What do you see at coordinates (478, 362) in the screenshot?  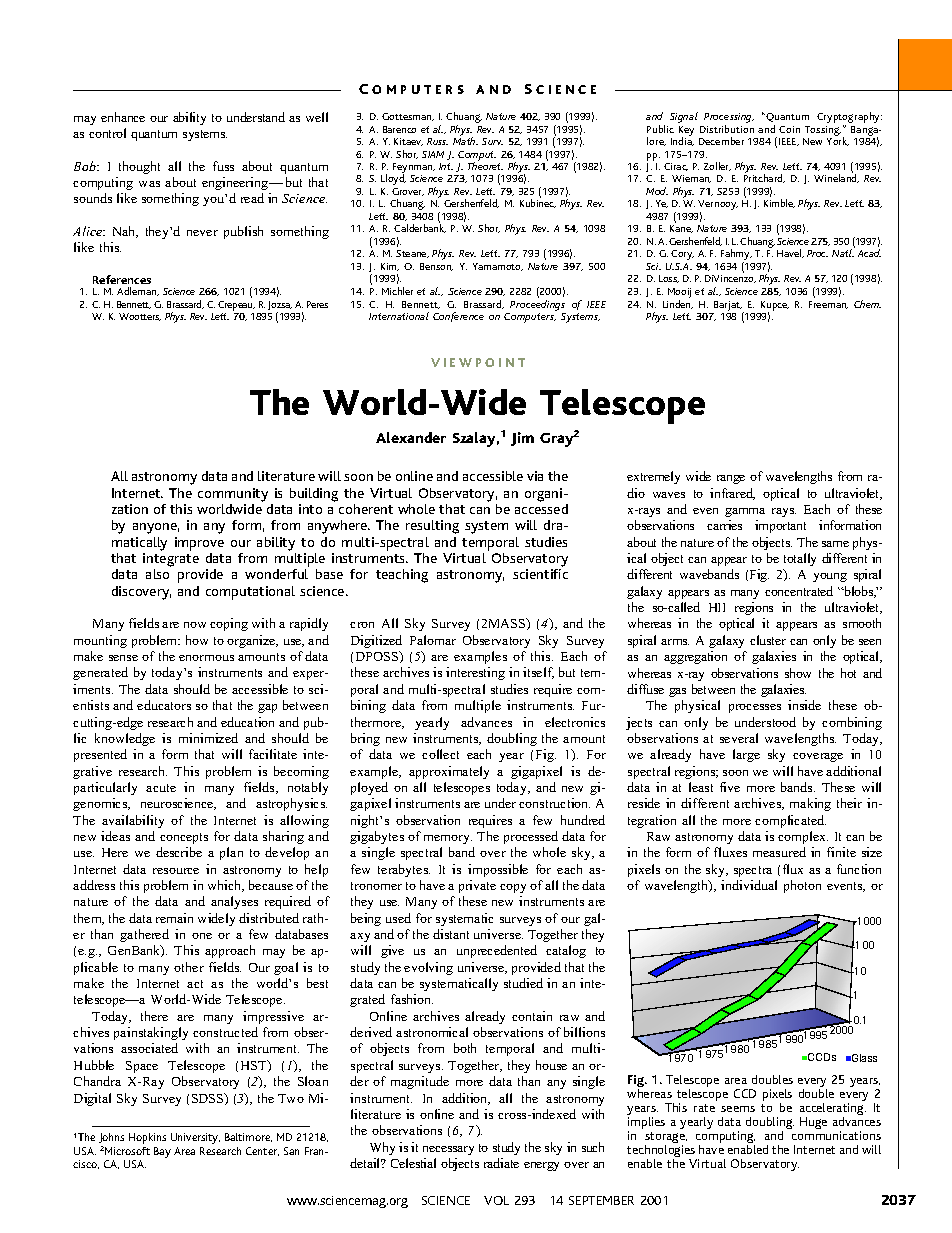 I see `VIEWPOINT` at bounding box center [478, 362].
